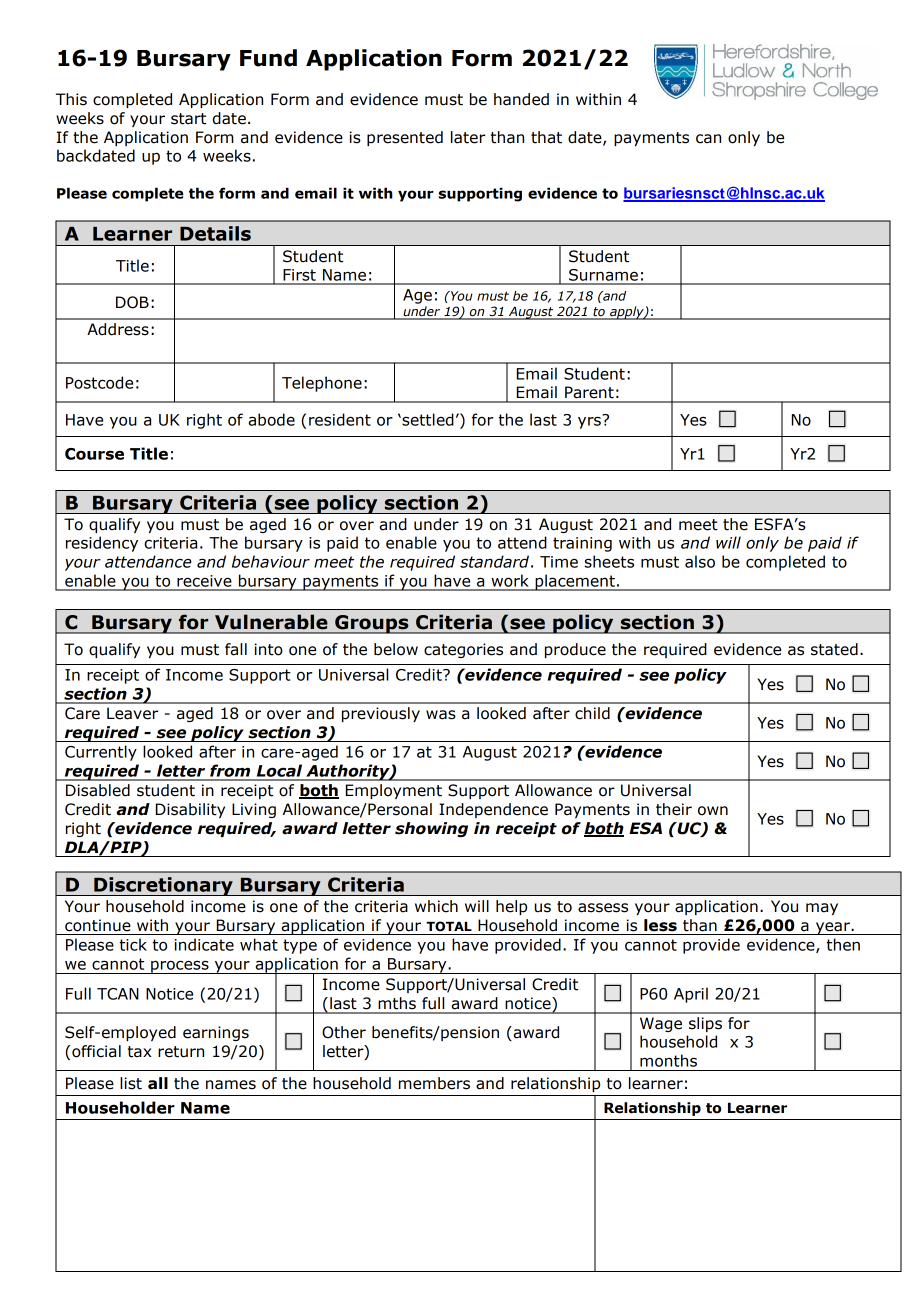 The width and height of the screenshot is (924, 1308). Describe the element at coordinates (132, 713) in the screenshot. I see `Leaver` at that location.
